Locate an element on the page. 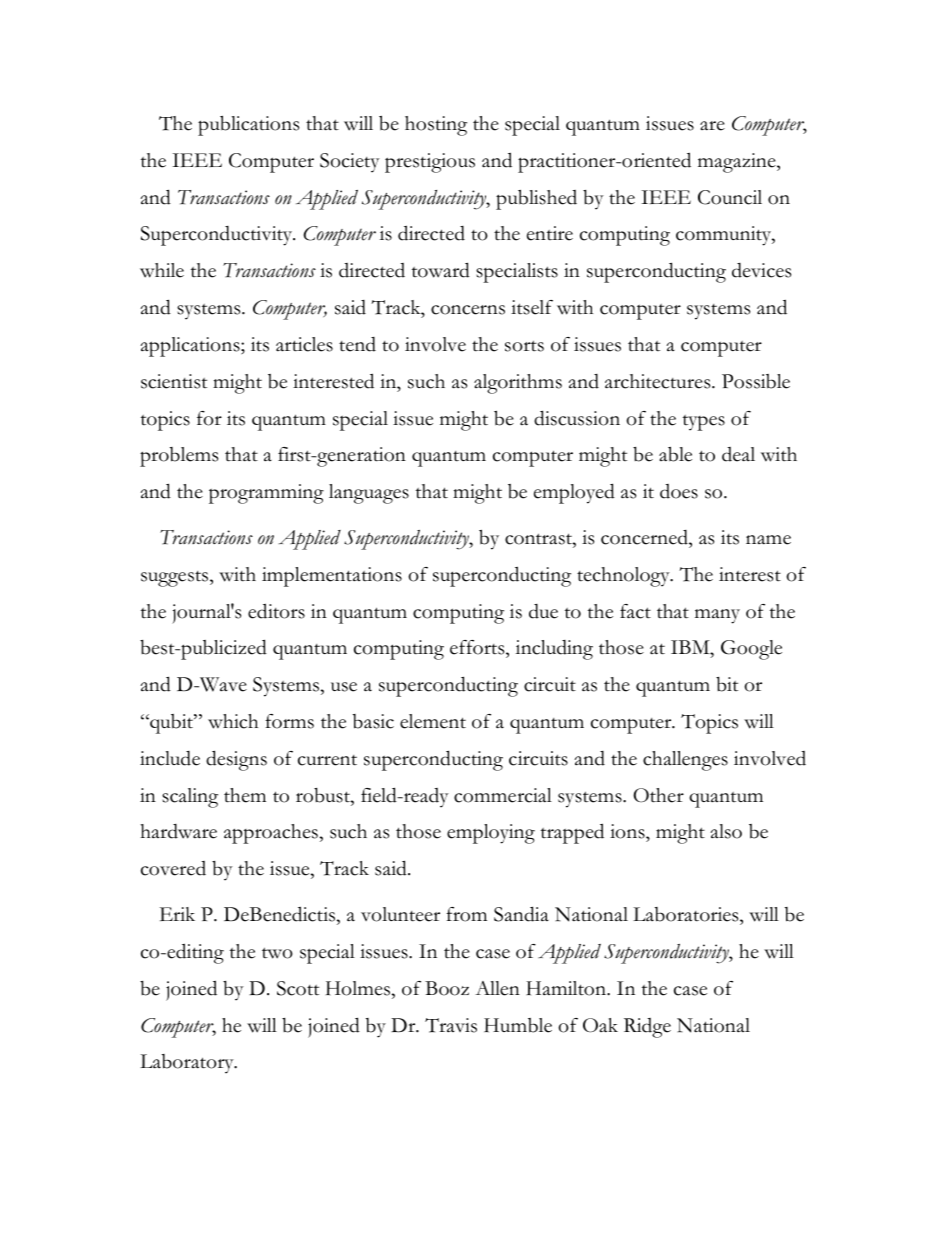  Travis is located at coordinates (451, 1025).
